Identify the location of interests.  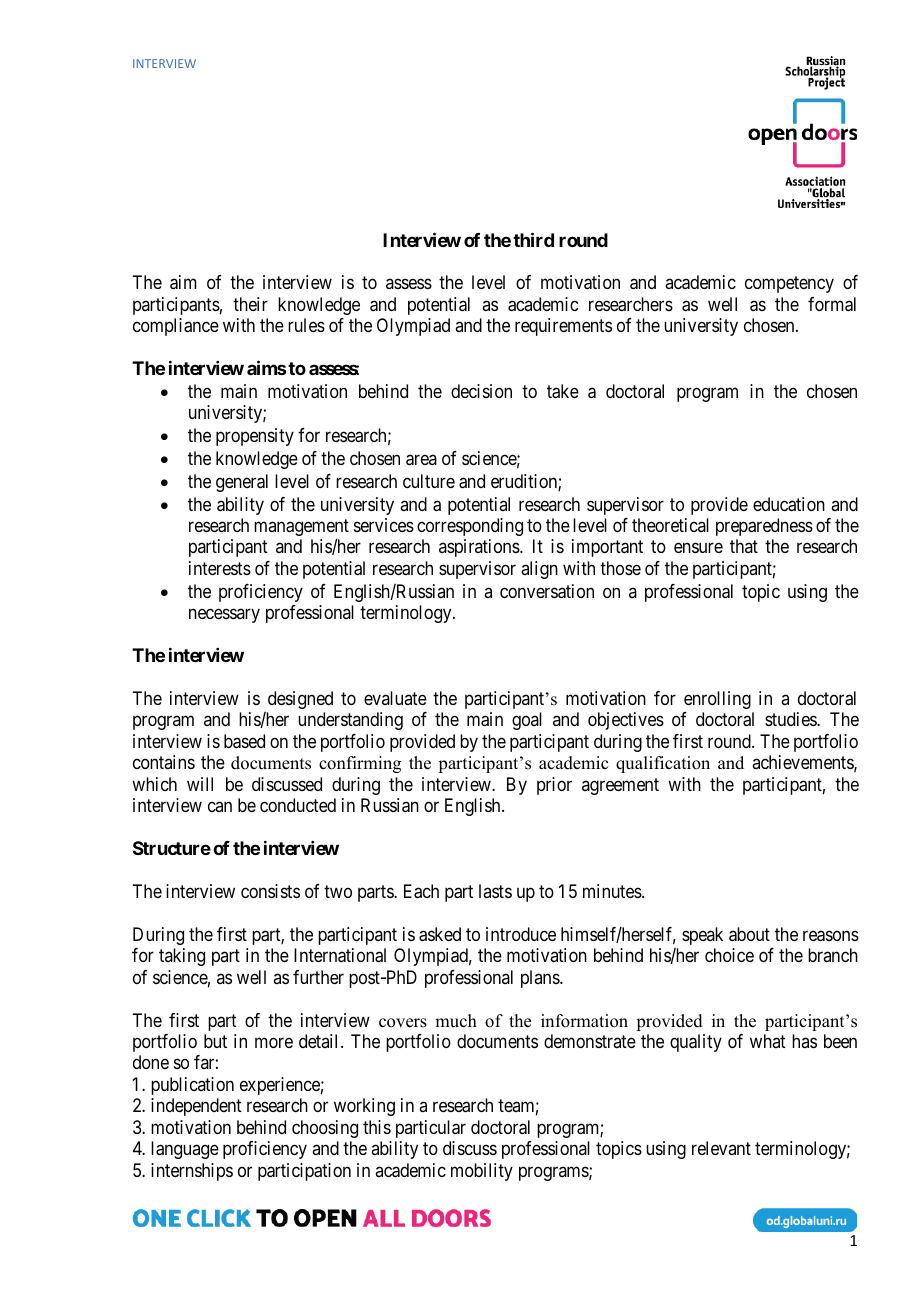
(220, 568).
